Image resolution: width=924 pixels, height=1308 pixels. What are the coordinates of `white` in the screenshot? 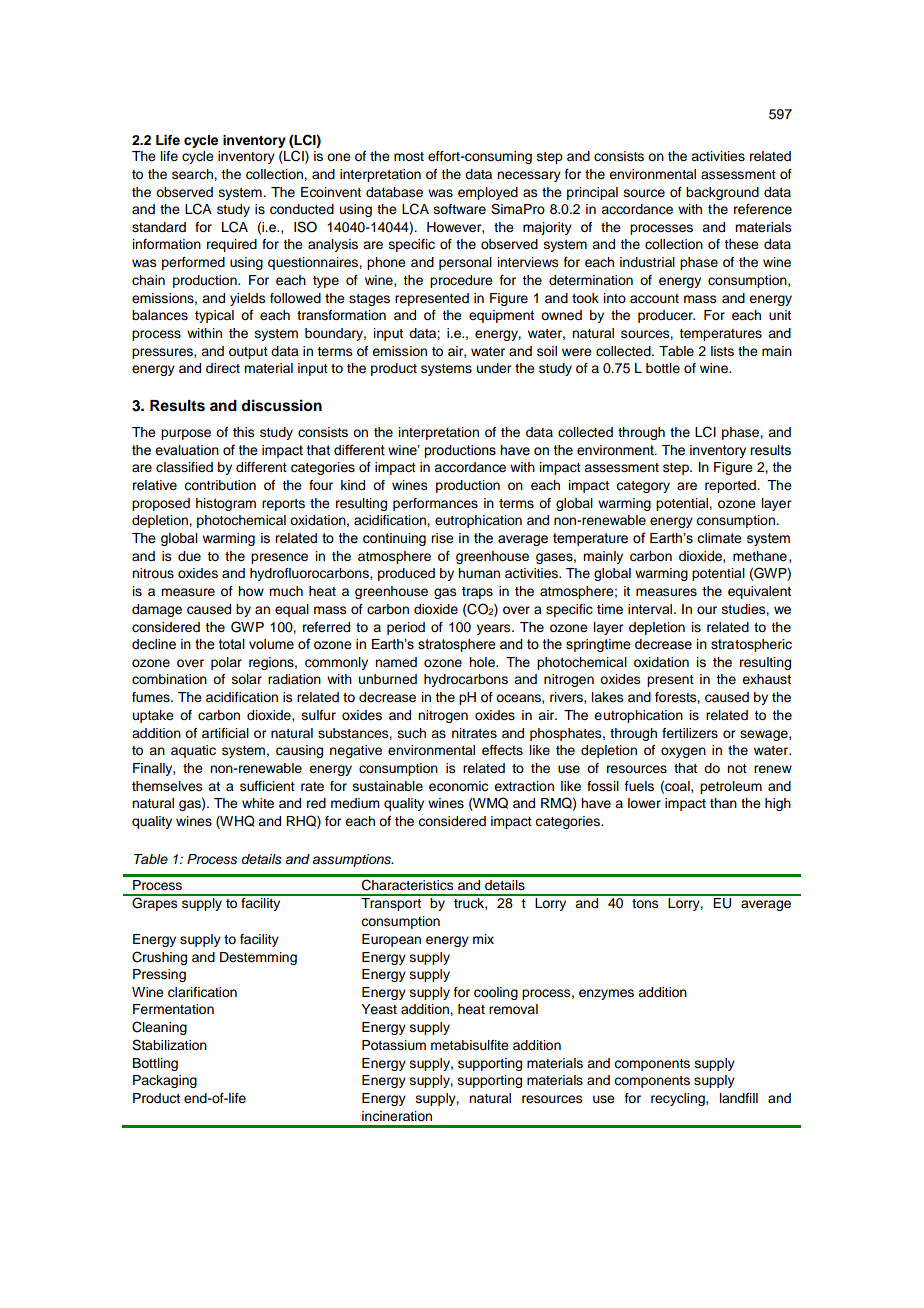 It's located at (258, 803).
